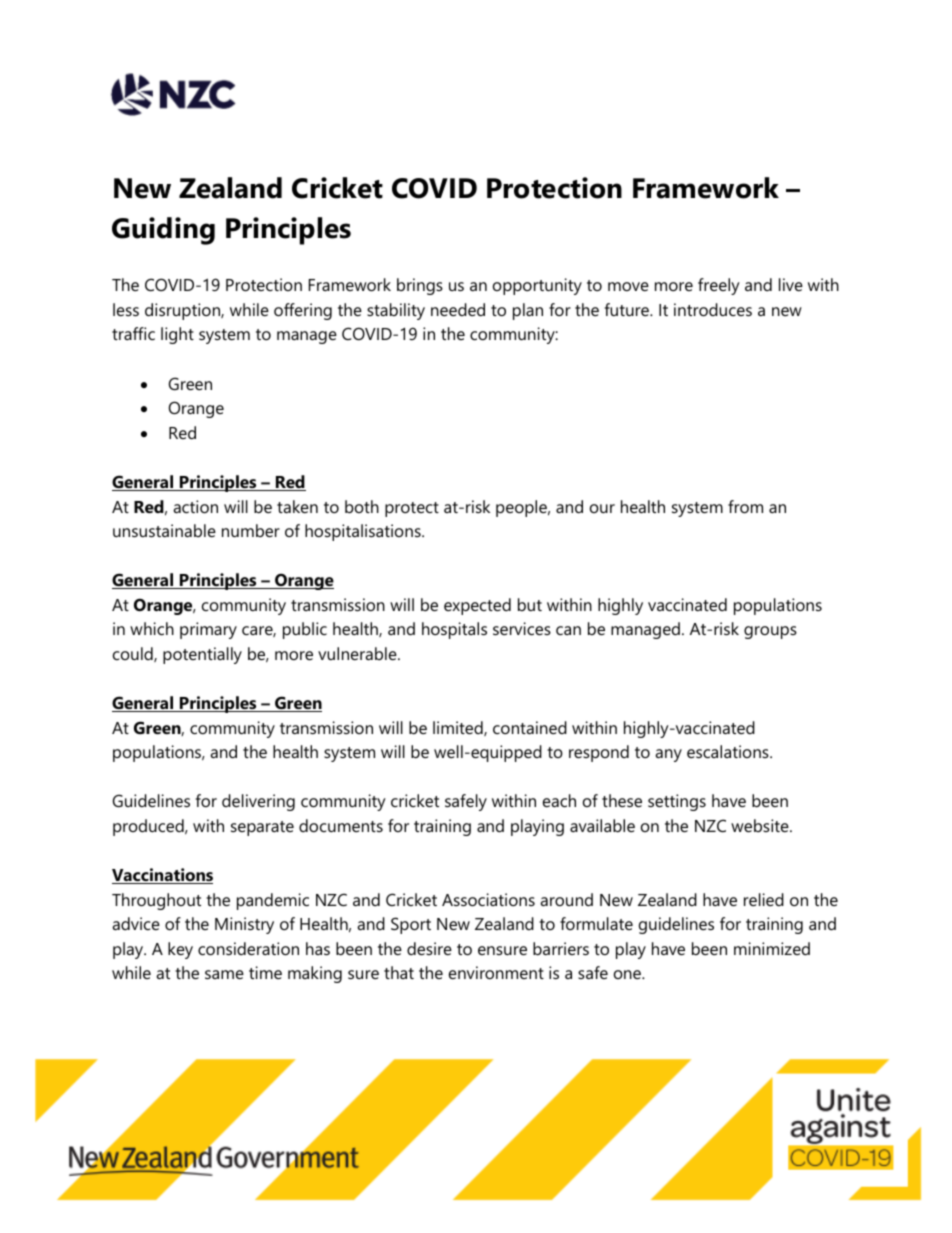  I want to click on Guiding, so click(163, 231).
